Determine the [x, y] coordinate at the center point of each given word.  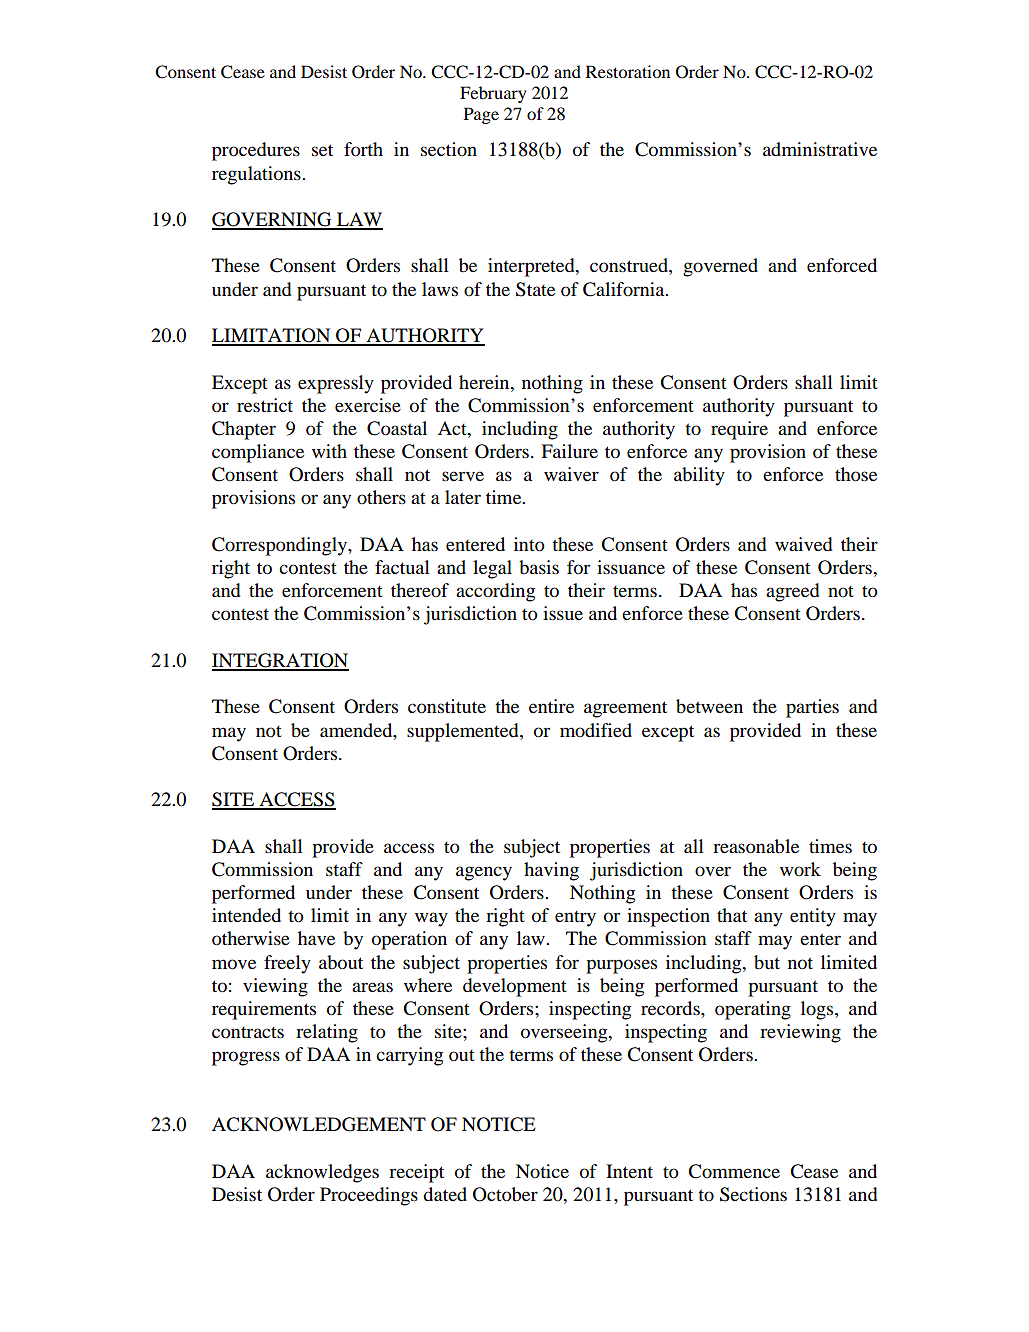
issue [563, 613]
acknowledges [322, 1173]
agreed [792, 592]
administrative [820, 149]
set [322, 150]
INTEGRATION [280, 661]
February [493, 94]
